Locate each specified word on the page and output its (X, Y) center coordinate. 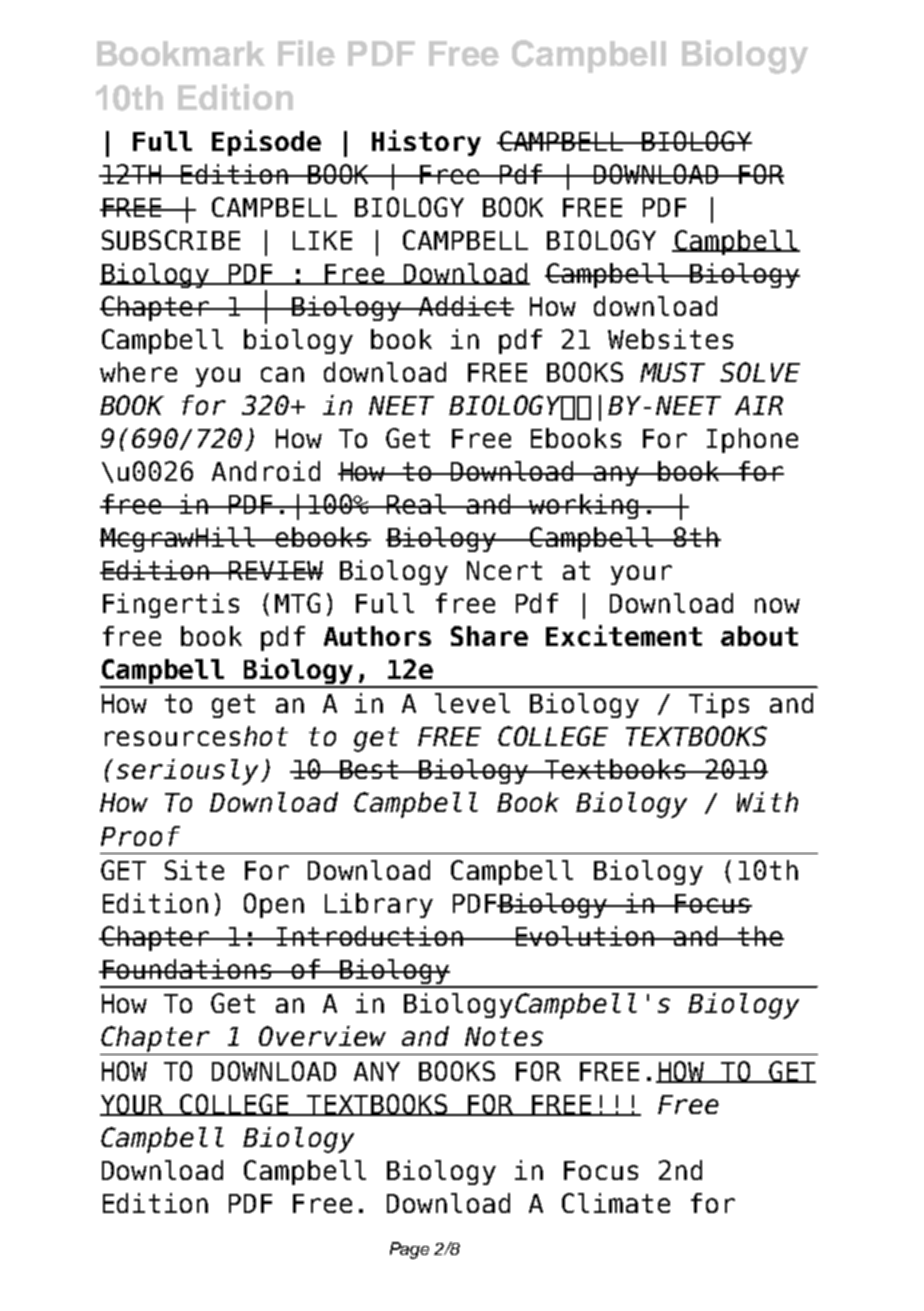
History (426, 143)
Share (489, 636)
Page (409, 1250)
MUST (672, 372)
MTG (297, 603)
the (760, 936)
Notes (504, 1036)
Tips (719, 705)
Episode (266, 143)
